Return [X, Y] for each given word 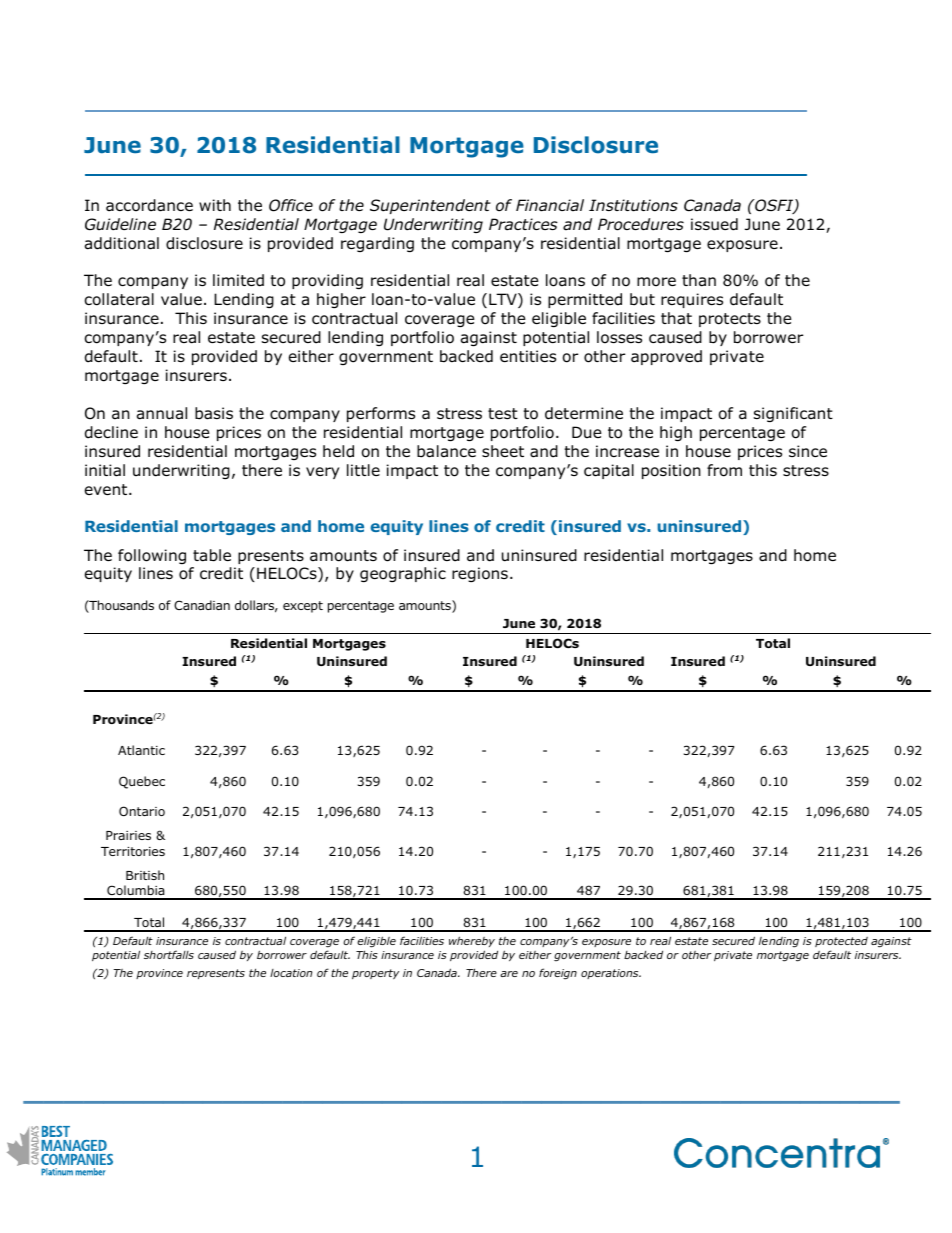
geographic [403, 574]
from [724, 470]
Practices [523, 224]
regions [480, 574]
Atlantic [141, 750]
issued [714, 224]
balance [446, 451]
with [215, 205]
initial [105, 470]
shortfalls [169, 954]
